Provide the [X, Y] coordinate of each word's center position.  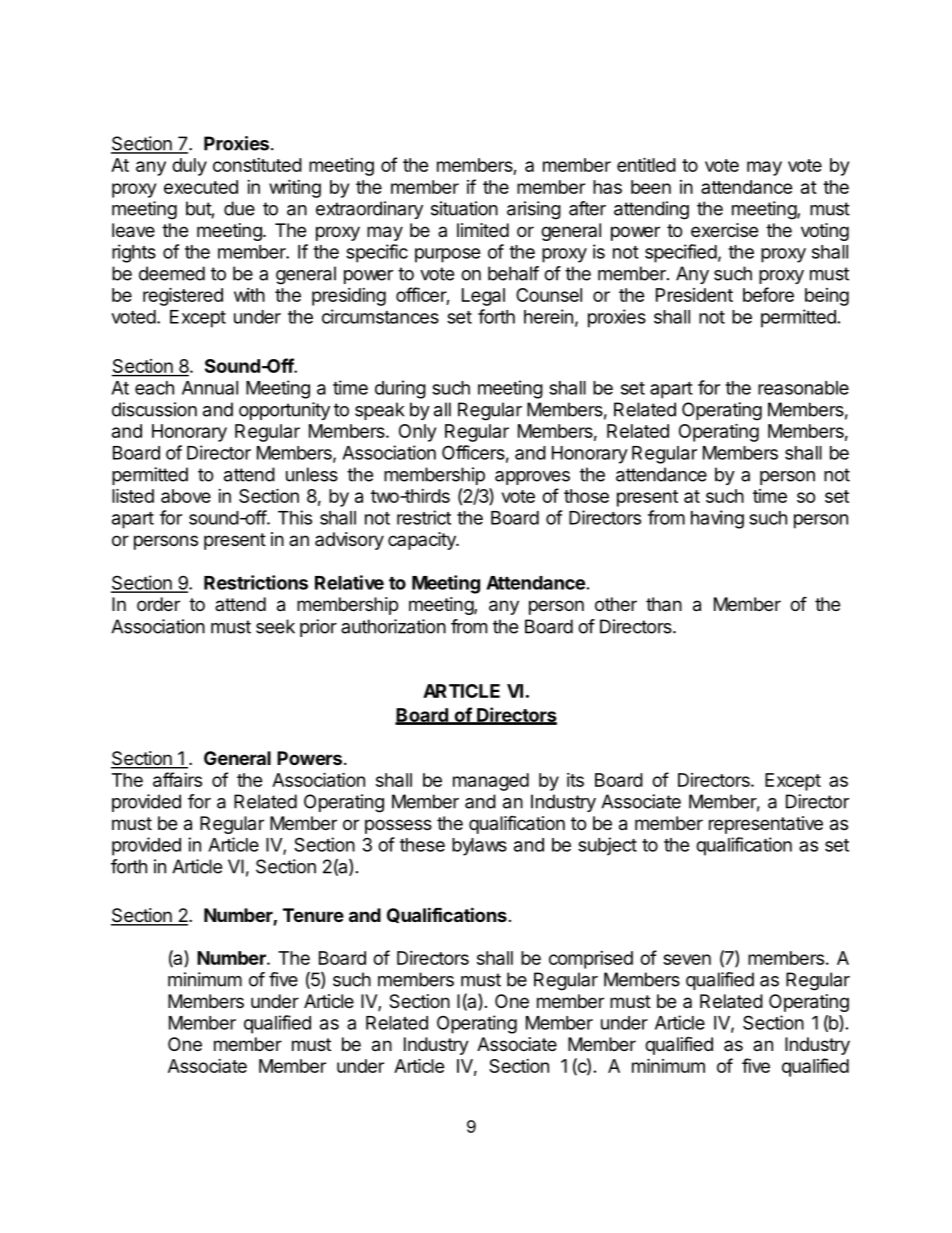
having [717, 519]
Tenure [313, 915]
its [575, 780]
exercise [724, 230]
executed [201, 187]
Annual [210, 388]
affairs [177, 779]
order [158, 604]
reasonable [803, 388]
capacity [423, 541]
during [400, 389]
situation [464, 208]
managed [491, 782]
